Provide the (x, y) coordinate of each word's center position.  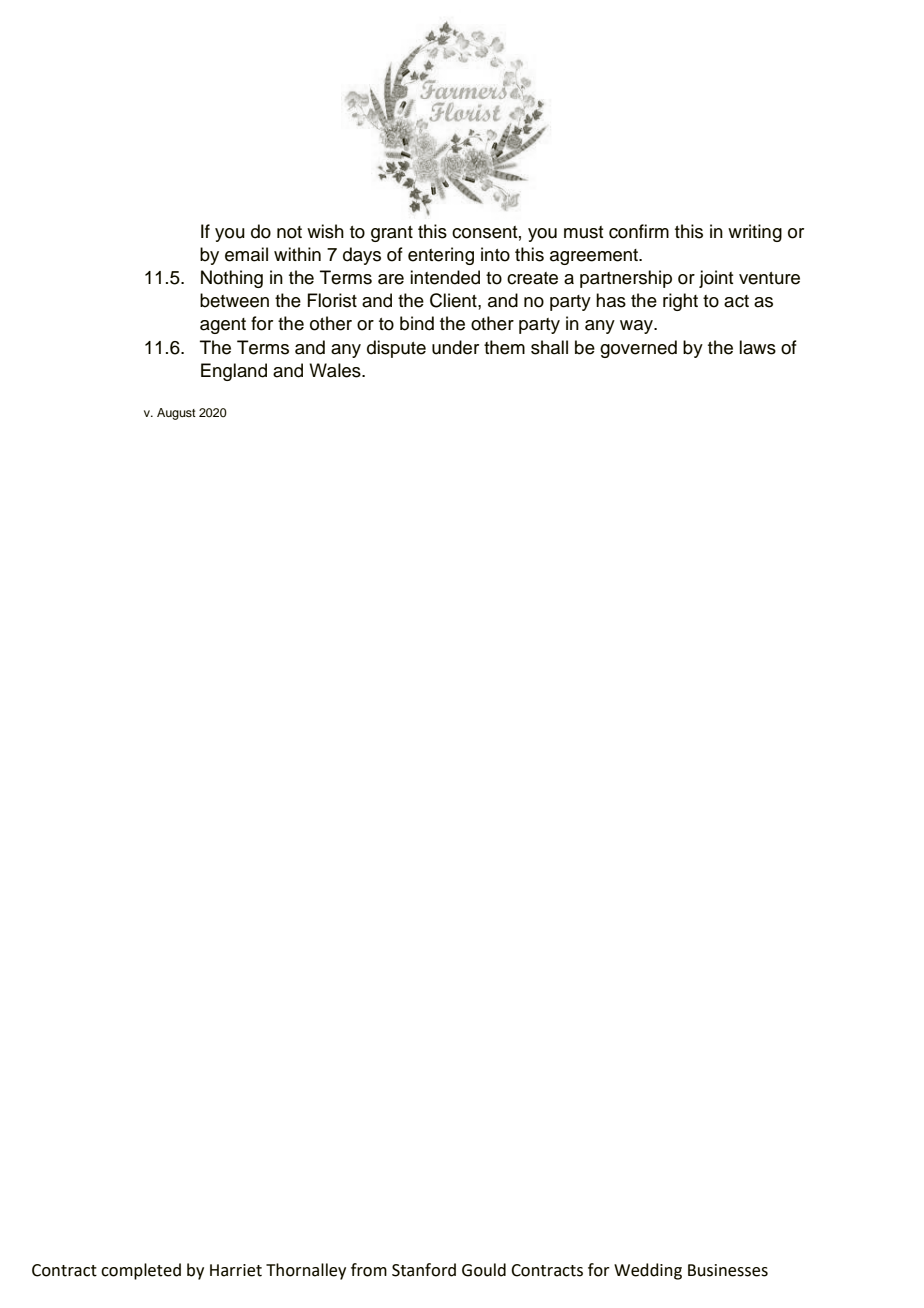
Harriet (236, 1270)
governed (638, 349)
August (176, 414)
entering (441, 256)
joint (716, 279)
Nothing (232, 279)
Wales (336, 370)
